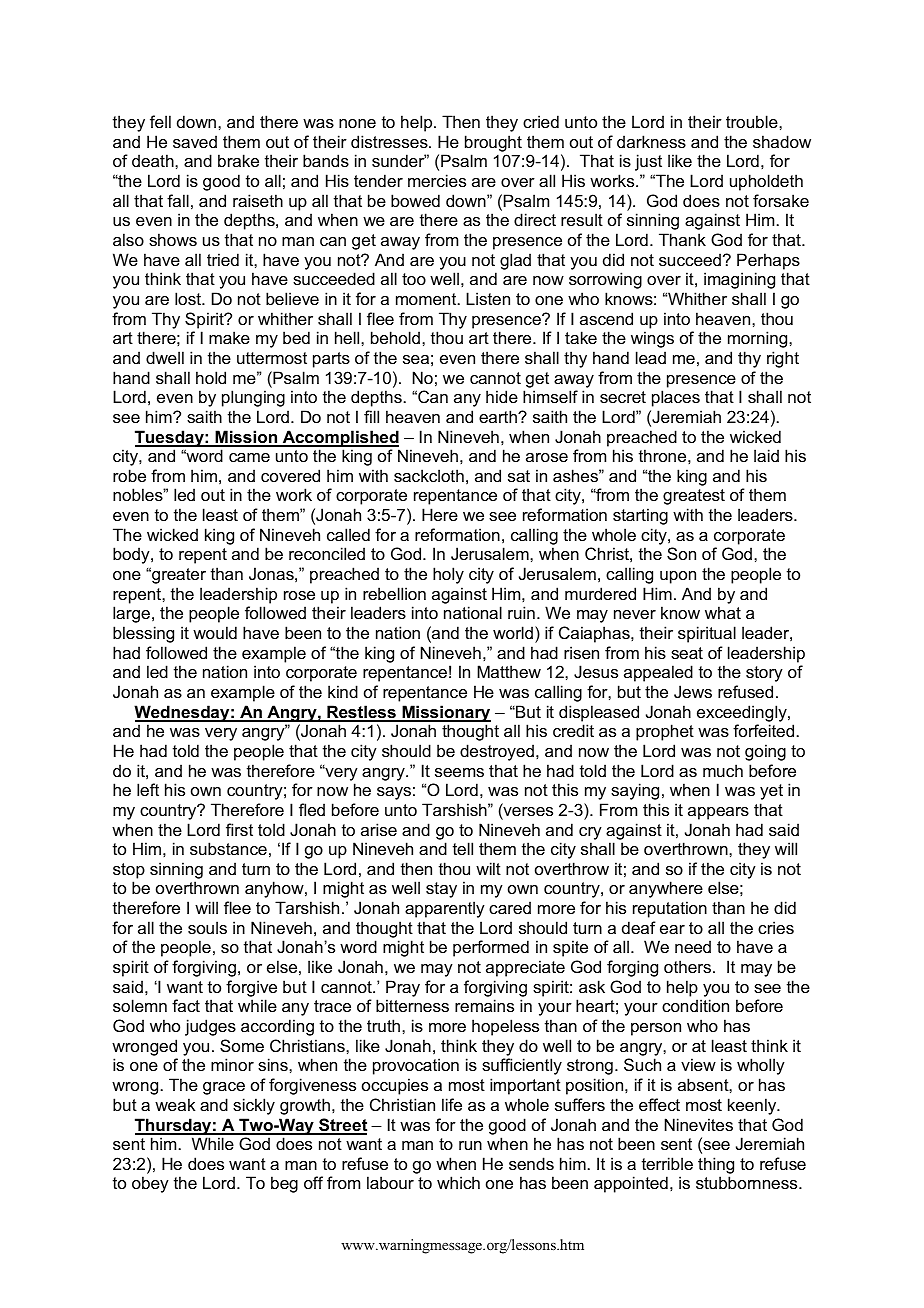 The image size is (924, 1308). What do you see at coordinates (499, 416) in the page?
I see `earth` at bounding box center [499, 416].
